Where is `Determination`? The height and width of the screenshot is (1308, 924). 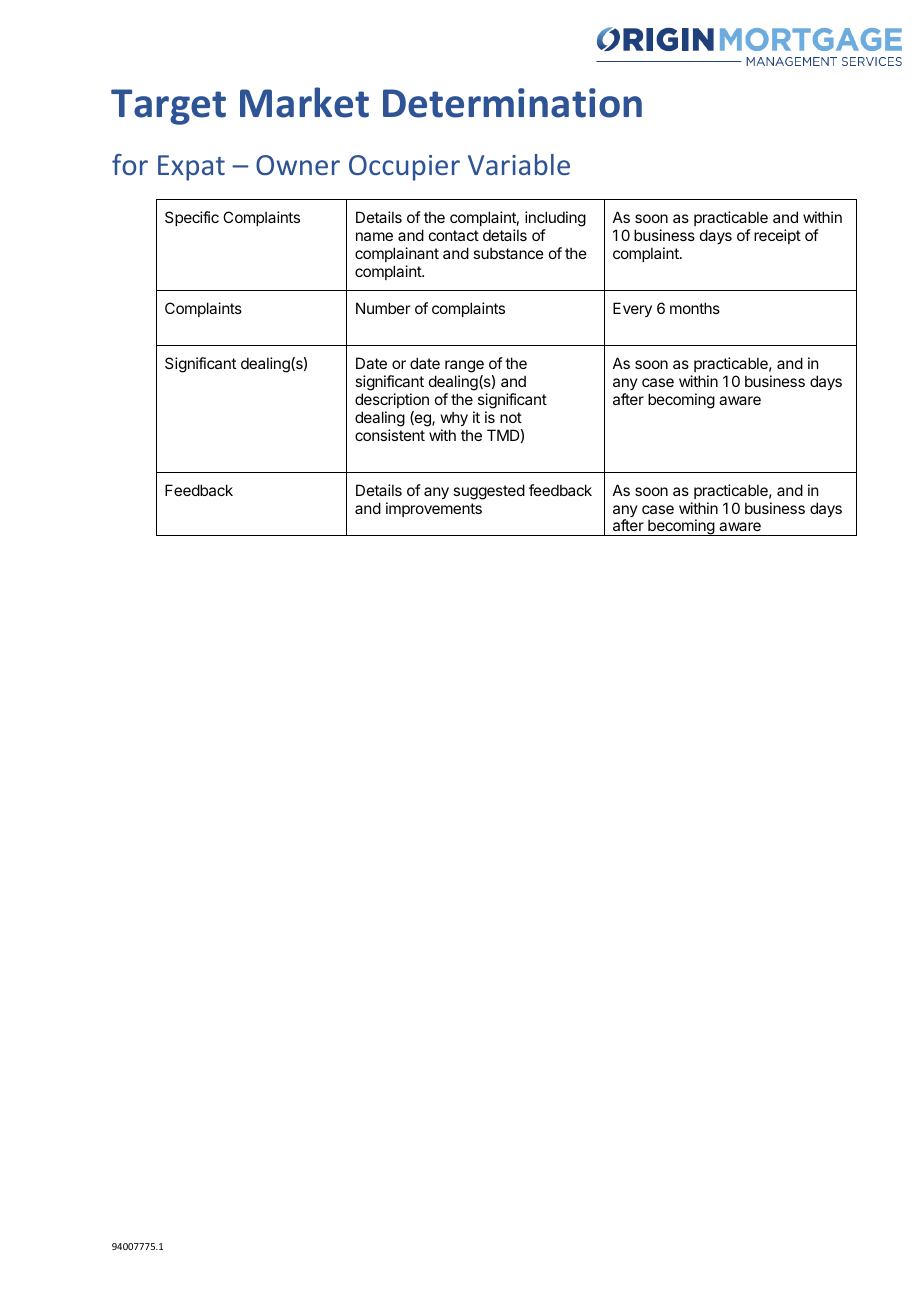
Determination is located at coordinates (512, 103).
